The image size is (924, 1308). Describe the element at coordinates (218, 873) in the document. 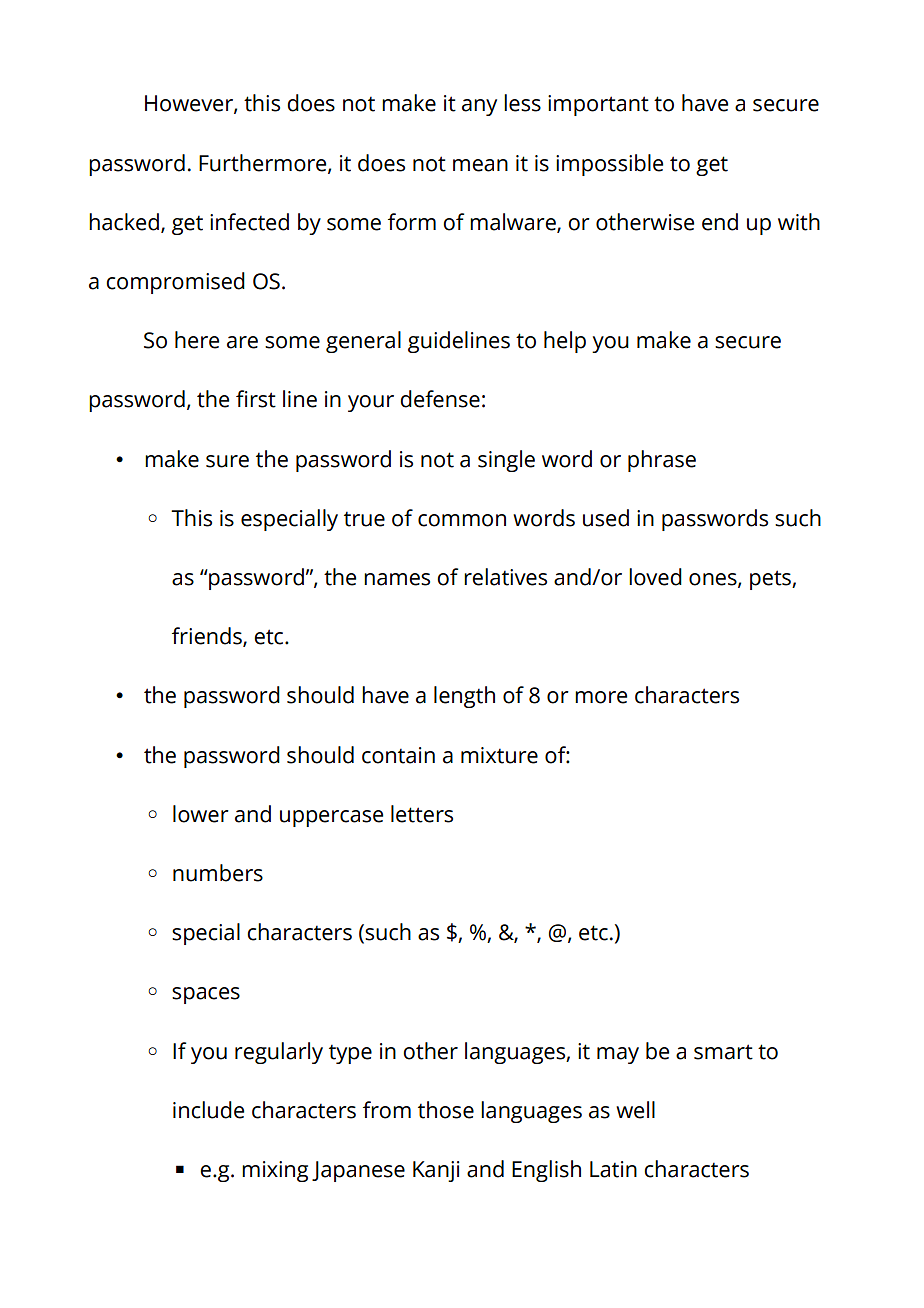

I see `numbers` at that location.
